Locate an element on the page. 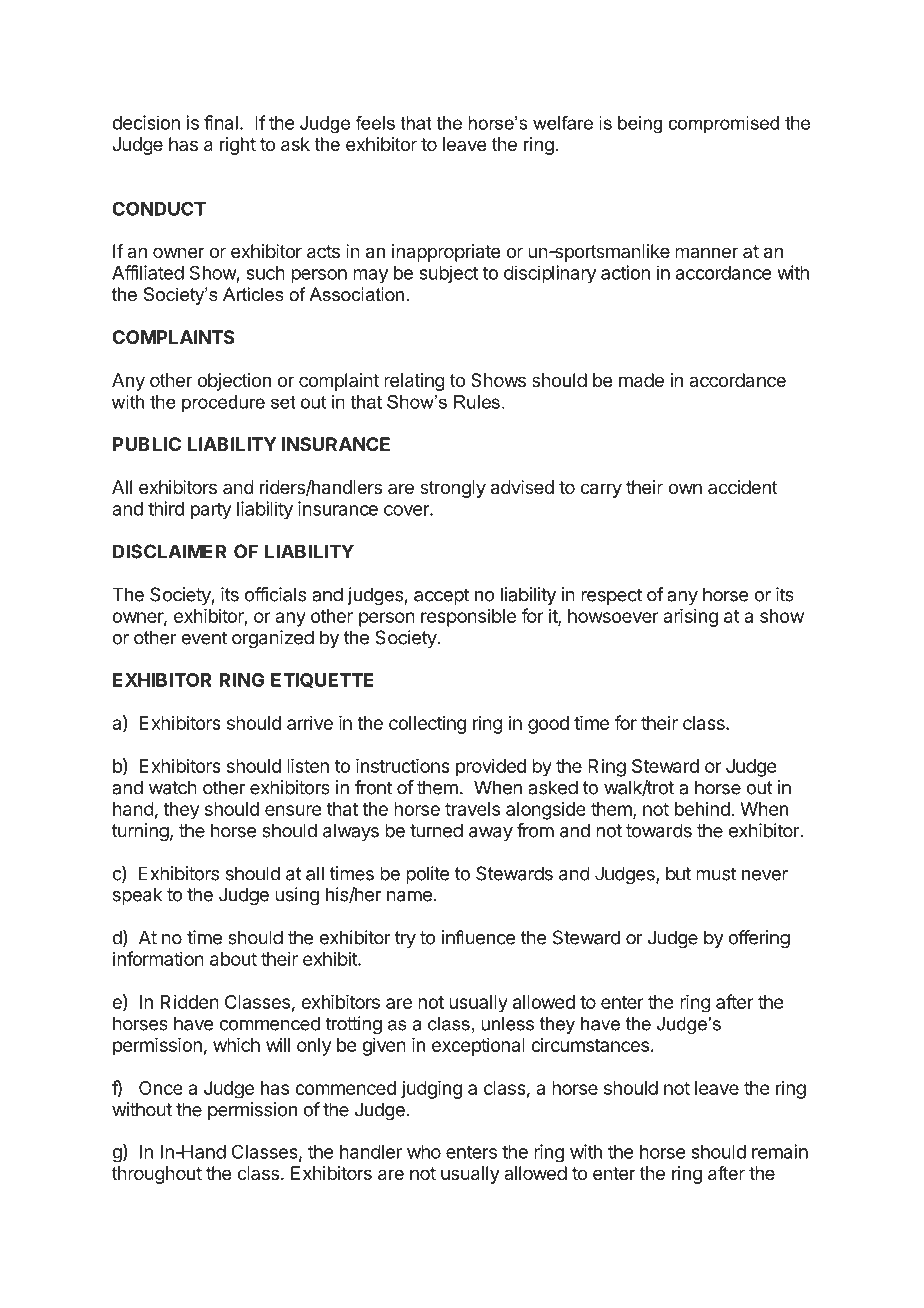 The image size is (924, 1308). polite is located at coordinates (427, 875).
